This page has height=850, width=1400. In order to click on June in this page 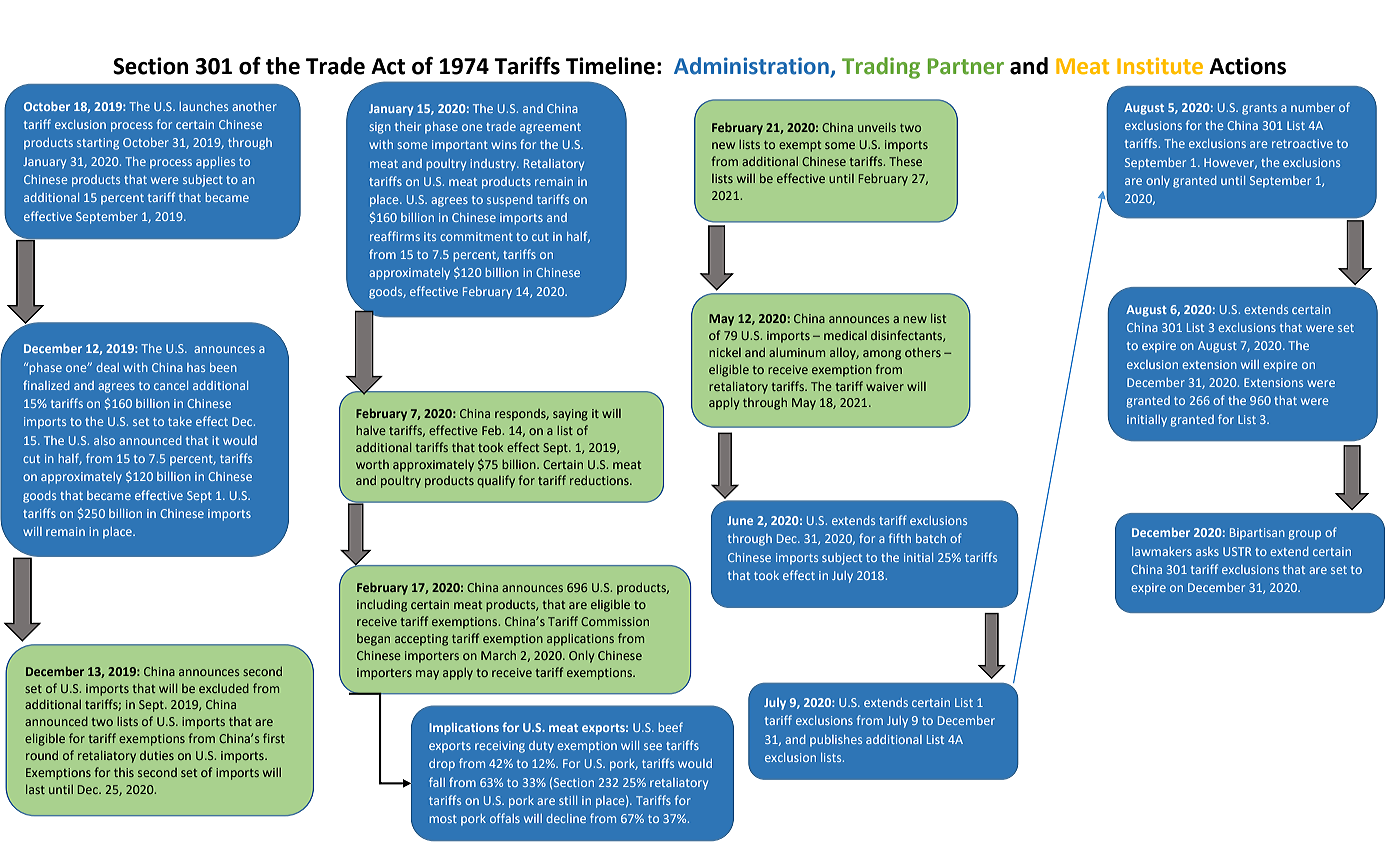, I will do `click(740, 520)`.
